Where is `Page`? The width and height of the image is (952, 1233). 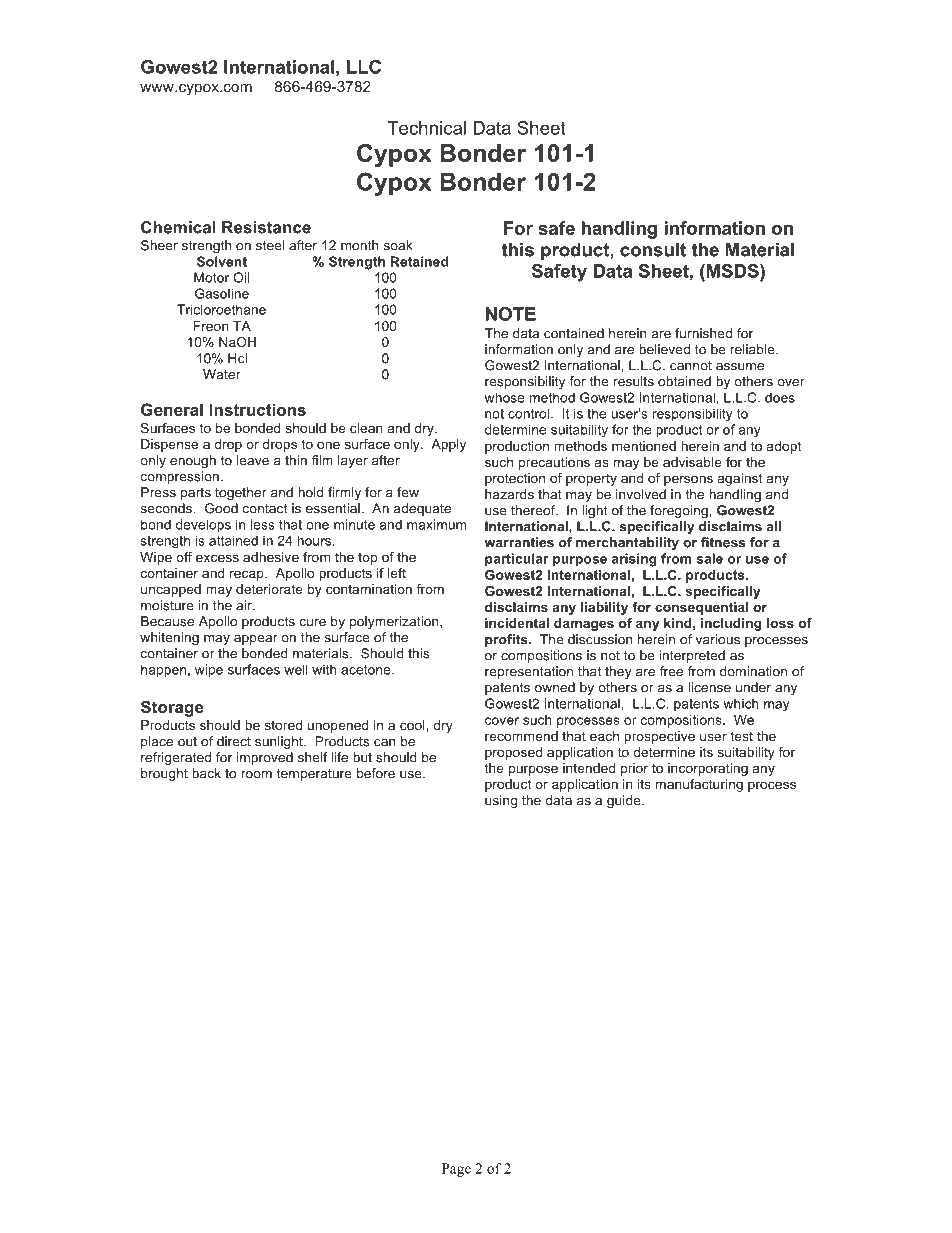 Page is located at coordinates (456, 1170).
